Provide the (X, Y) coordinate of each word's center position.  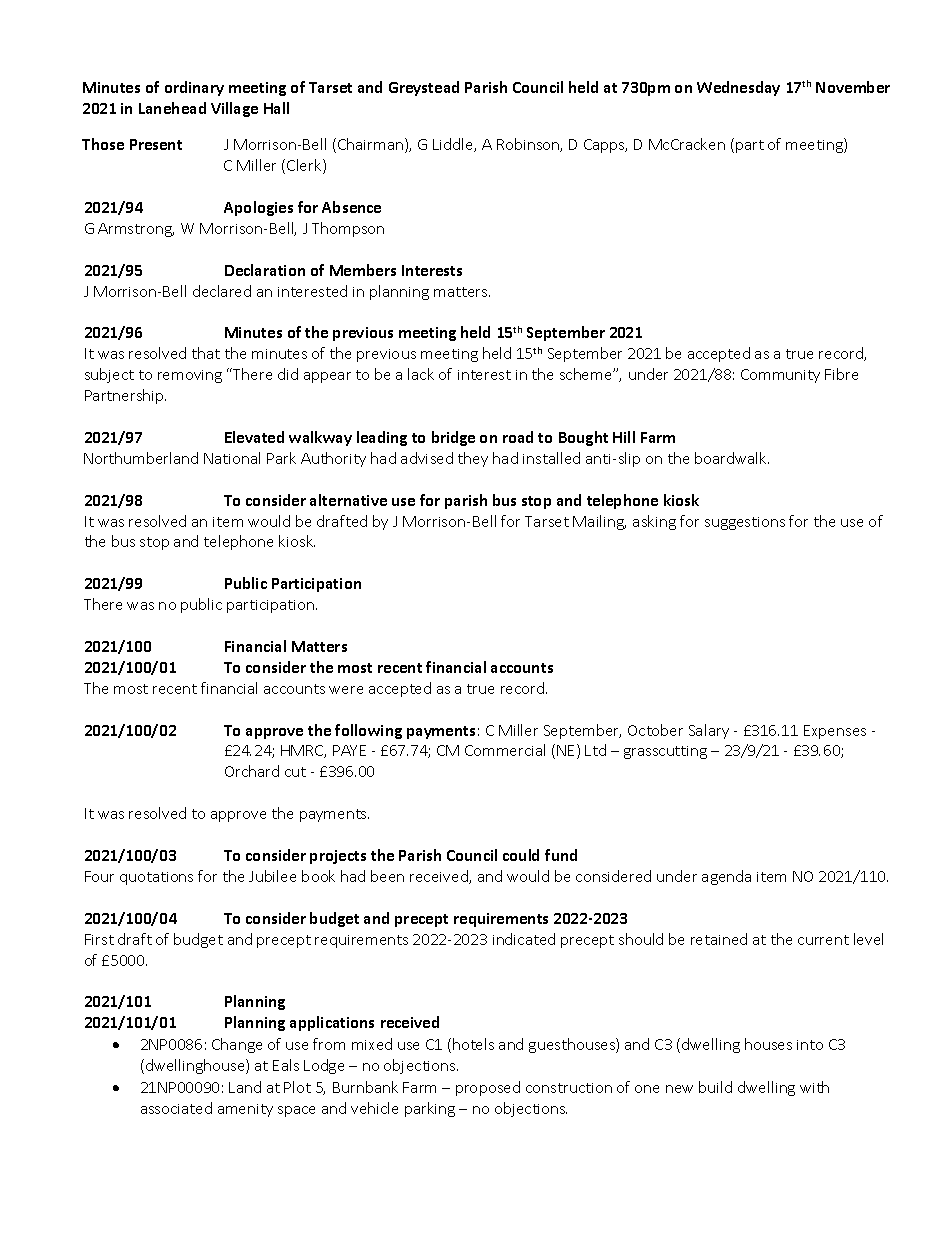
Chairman (370, 144)
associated (176, 1108)
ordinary (194, 88)
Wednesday (738, 88)
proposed (488, 1088)
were (346, 690)
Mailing (599, 522)
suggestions (745, 523)
